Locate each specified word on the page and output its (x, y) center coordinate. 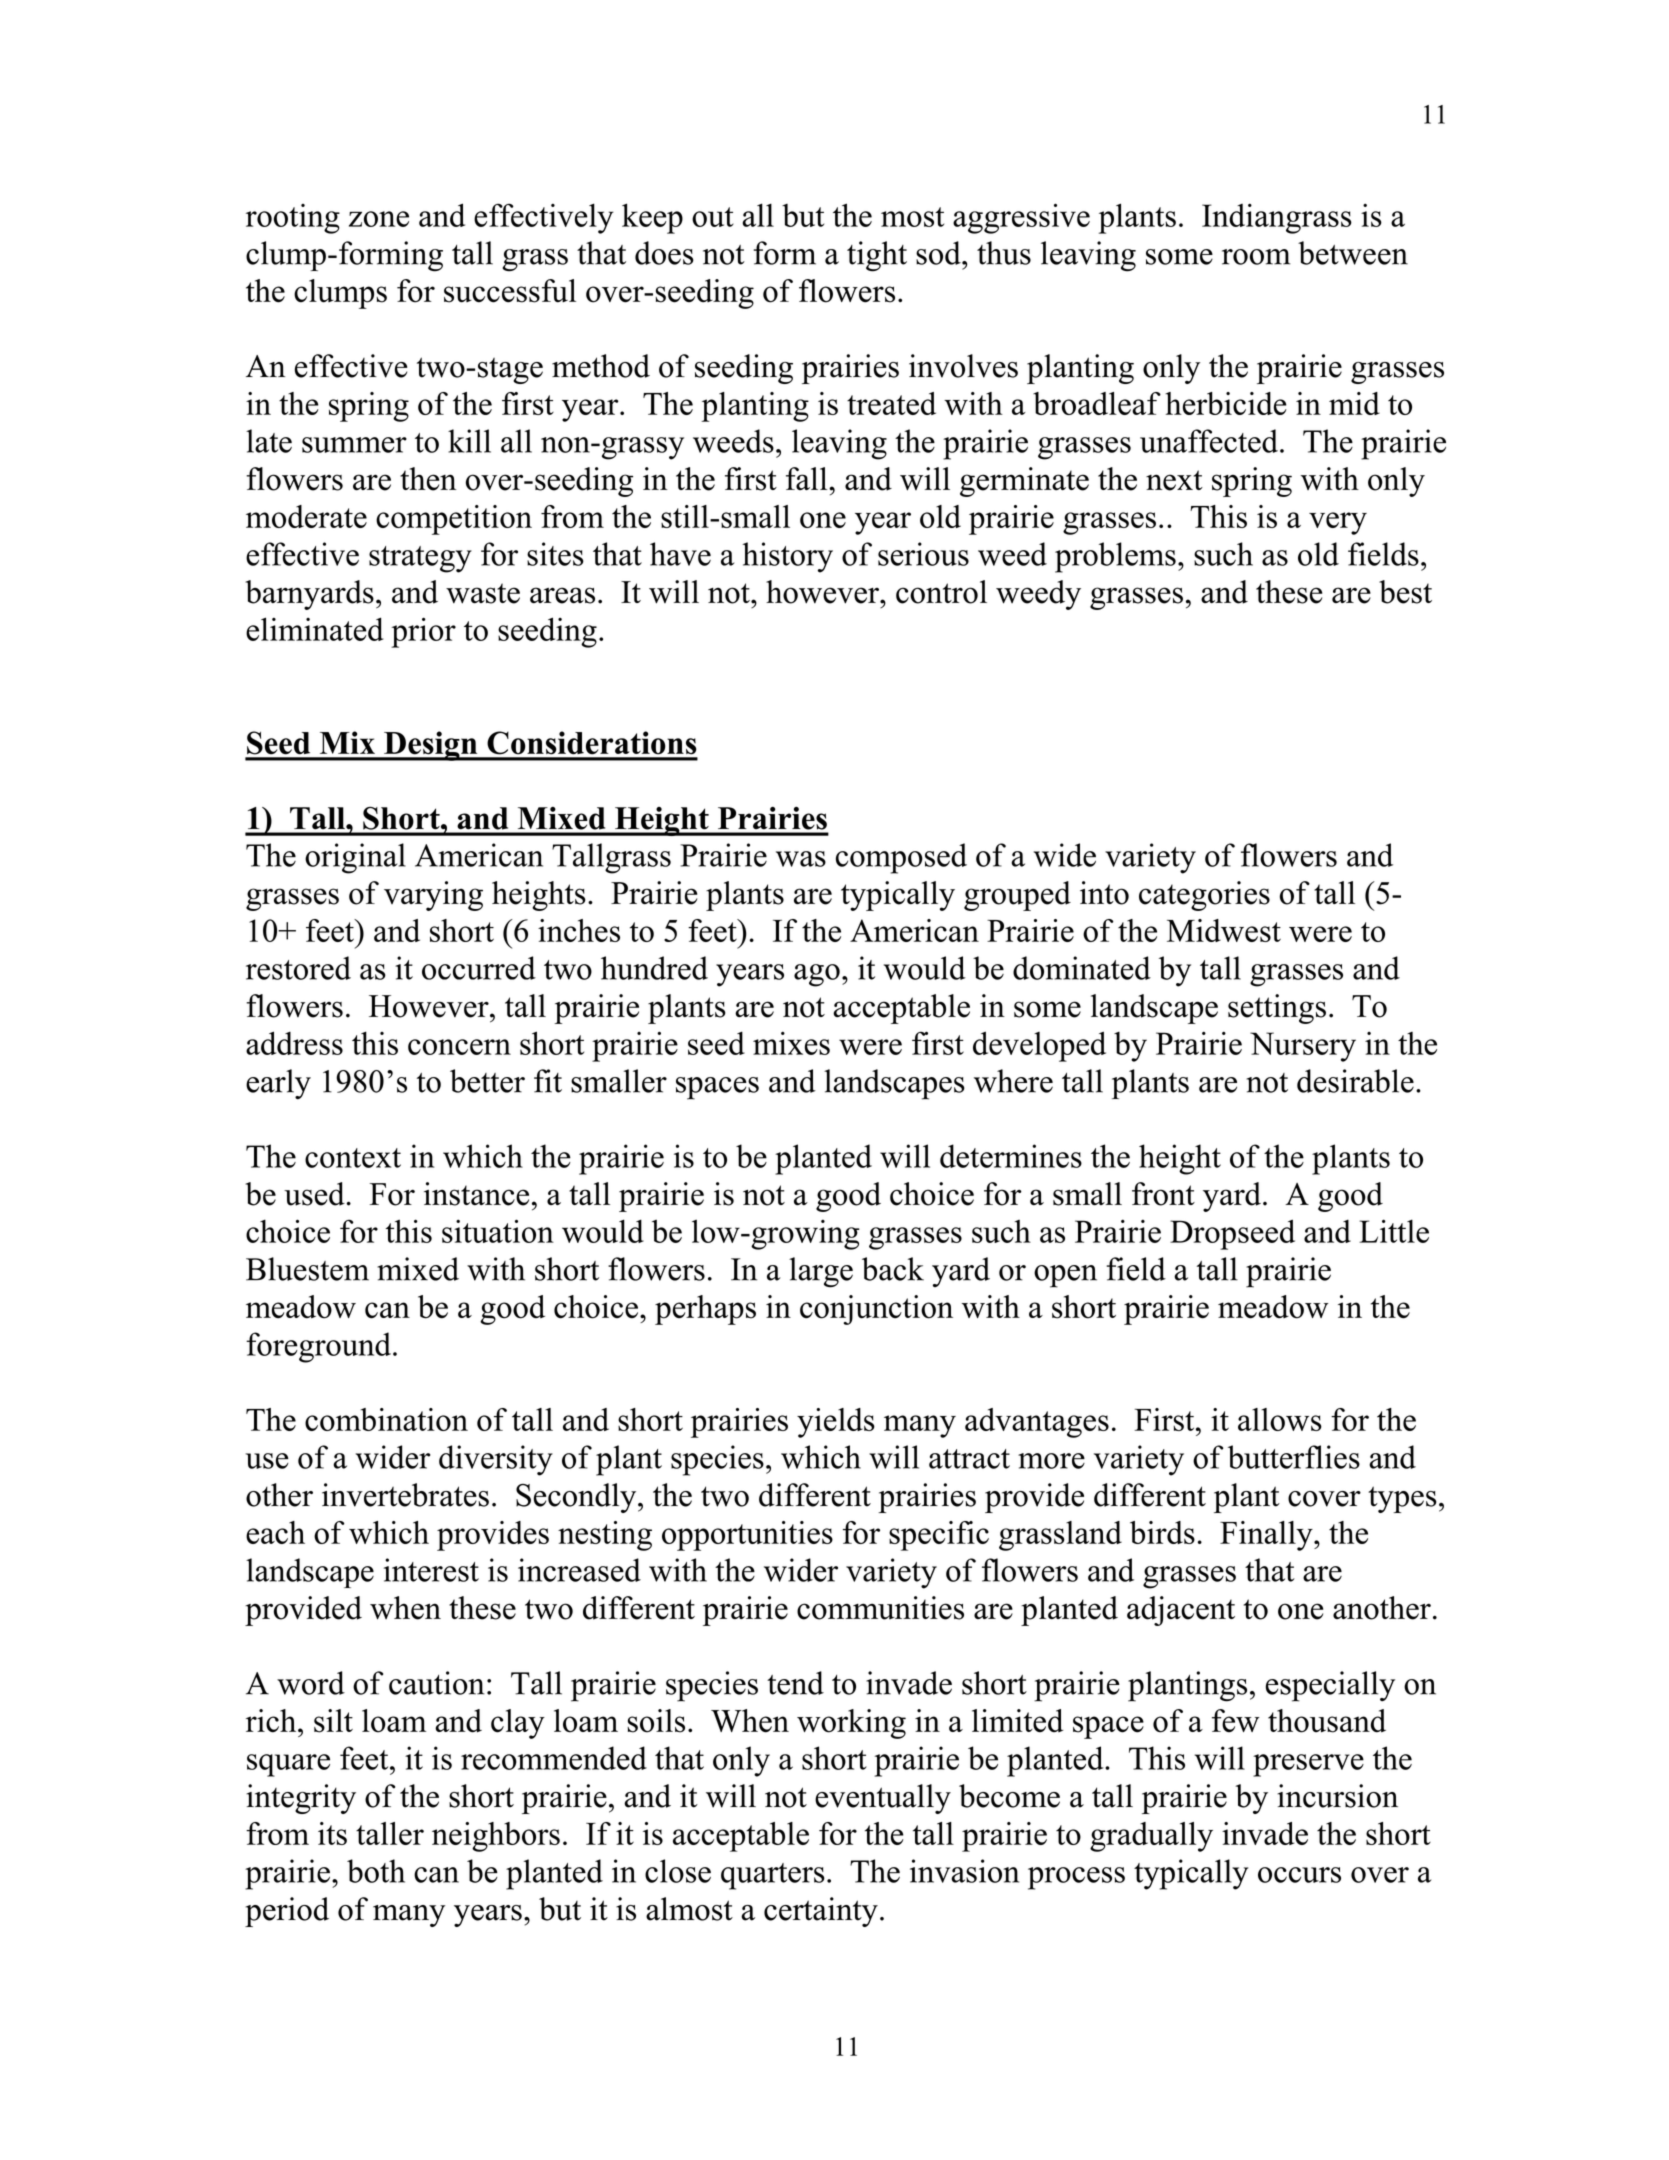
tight (877, 256)
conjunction (876, 1310)
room (1256, 257)
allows (1280, 1419)
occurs (1299, 1875)
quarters (773, 1876)
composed (901, 858)
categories (1204, 896)
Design (431, 746)
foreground (318, 1347)
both (376, 1871)
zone (379, 219)
